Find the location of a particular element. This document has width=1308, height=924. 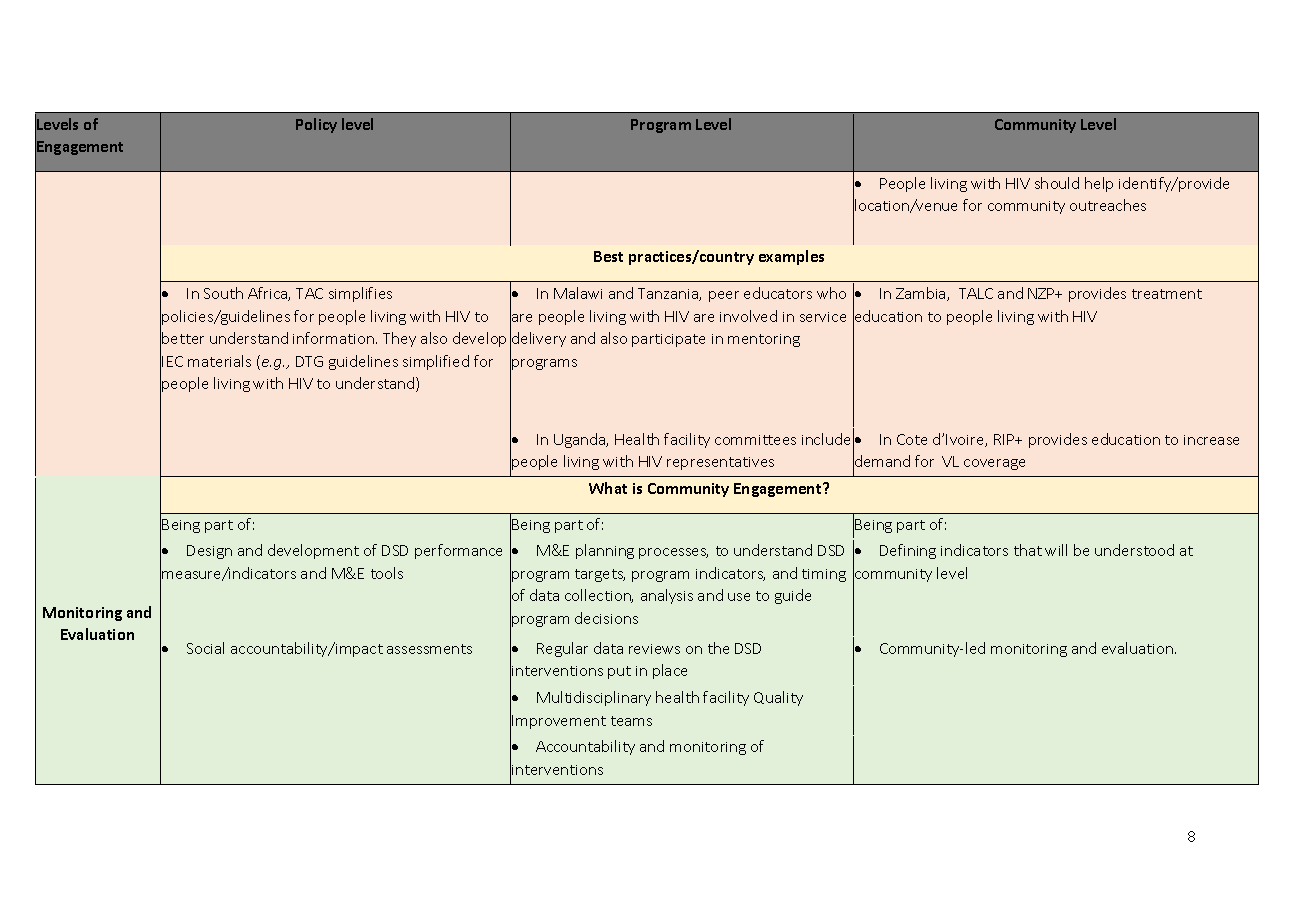

Design is located at coordinates (209, 552).
